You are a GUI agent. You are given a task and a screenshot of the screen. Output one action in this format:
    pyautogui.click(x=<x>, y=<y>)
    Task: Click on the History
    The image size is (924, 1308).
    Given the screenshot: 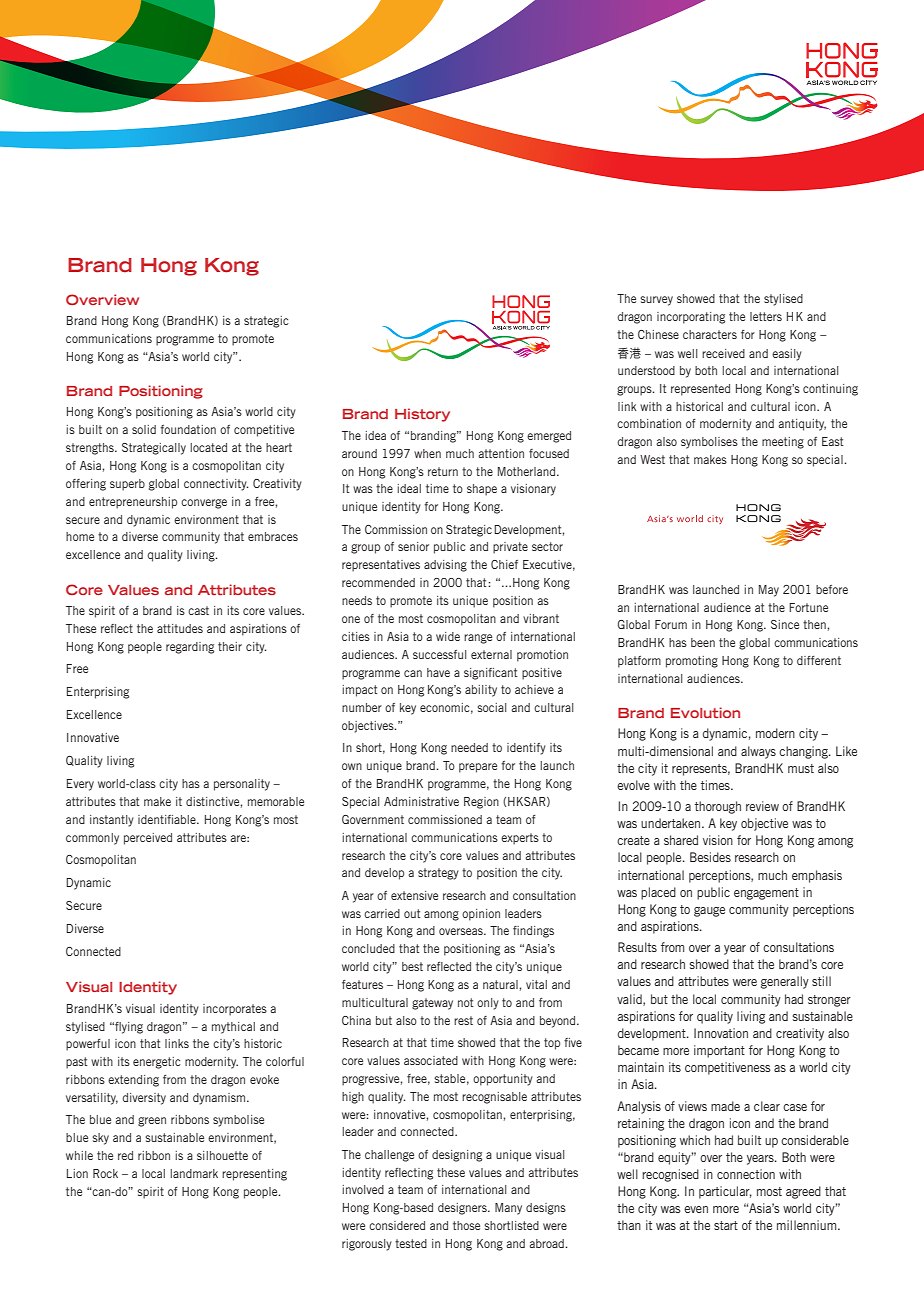 What is the action you would take?
    pyautogui.click(x=422, y=415)
